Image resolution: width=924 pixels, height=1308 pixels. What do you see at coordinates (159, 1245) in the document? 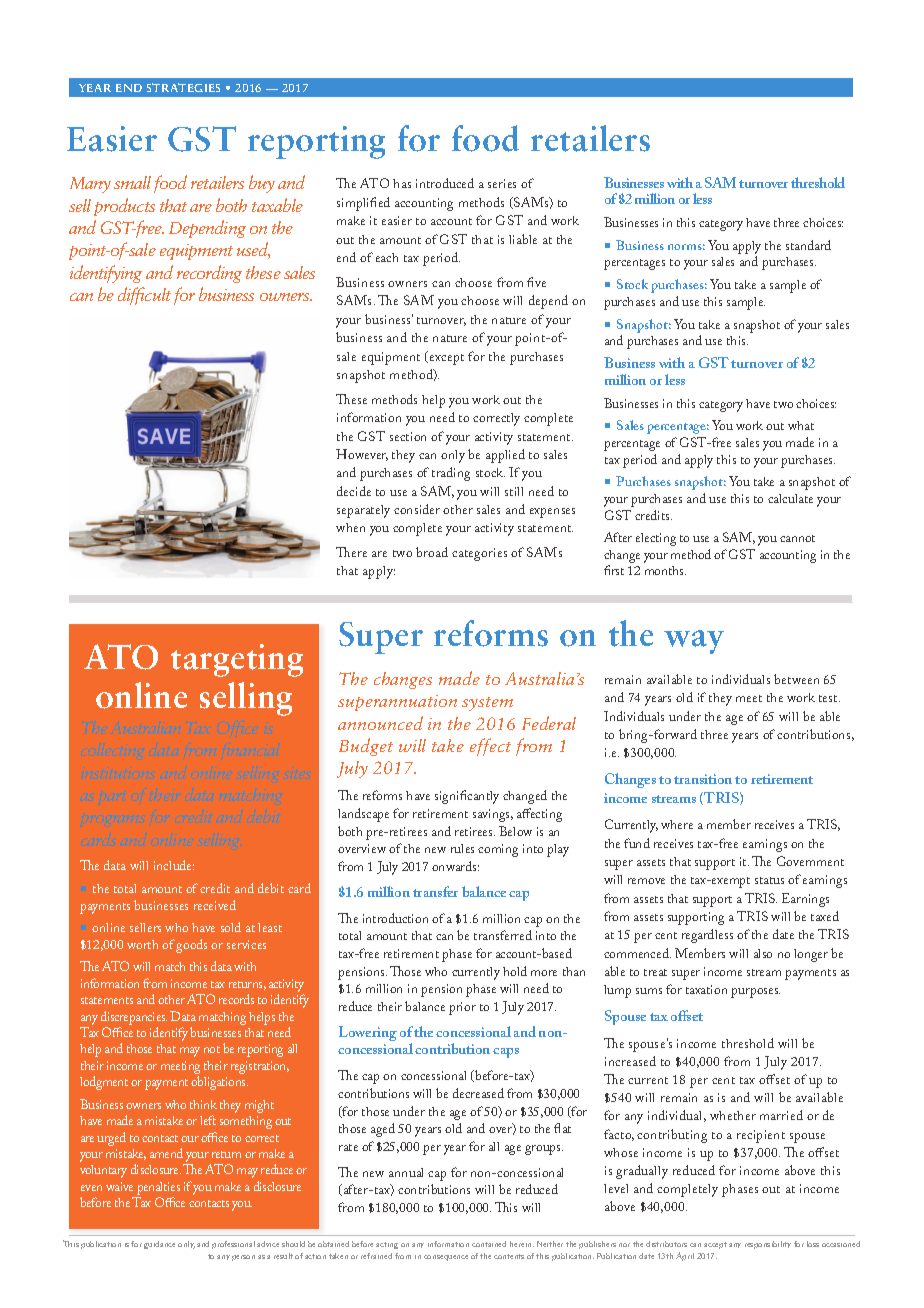
I see `guidance` at bounding box center [159, 1245].
